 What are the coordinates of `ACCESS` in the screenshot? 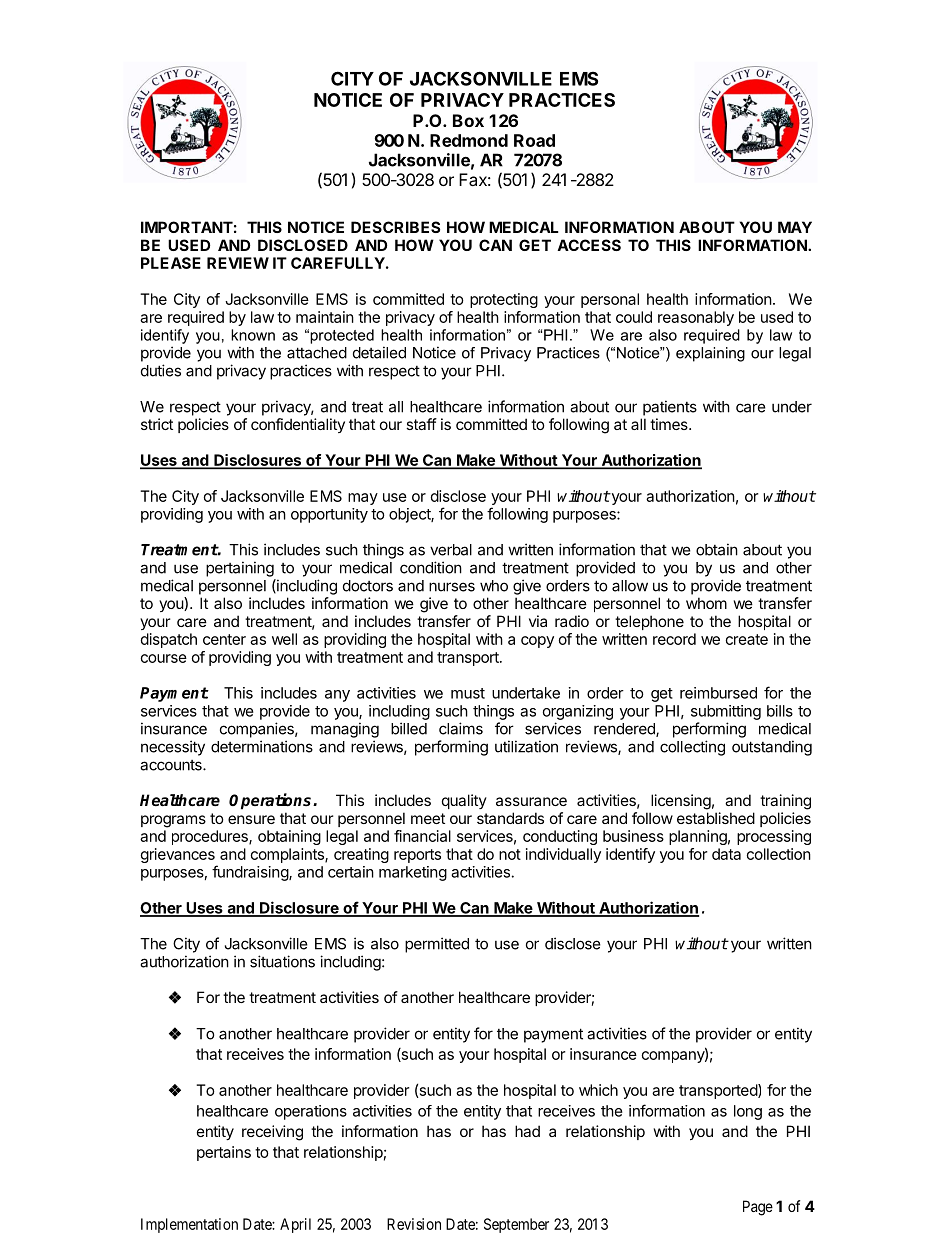 It's located at (589, 245).
